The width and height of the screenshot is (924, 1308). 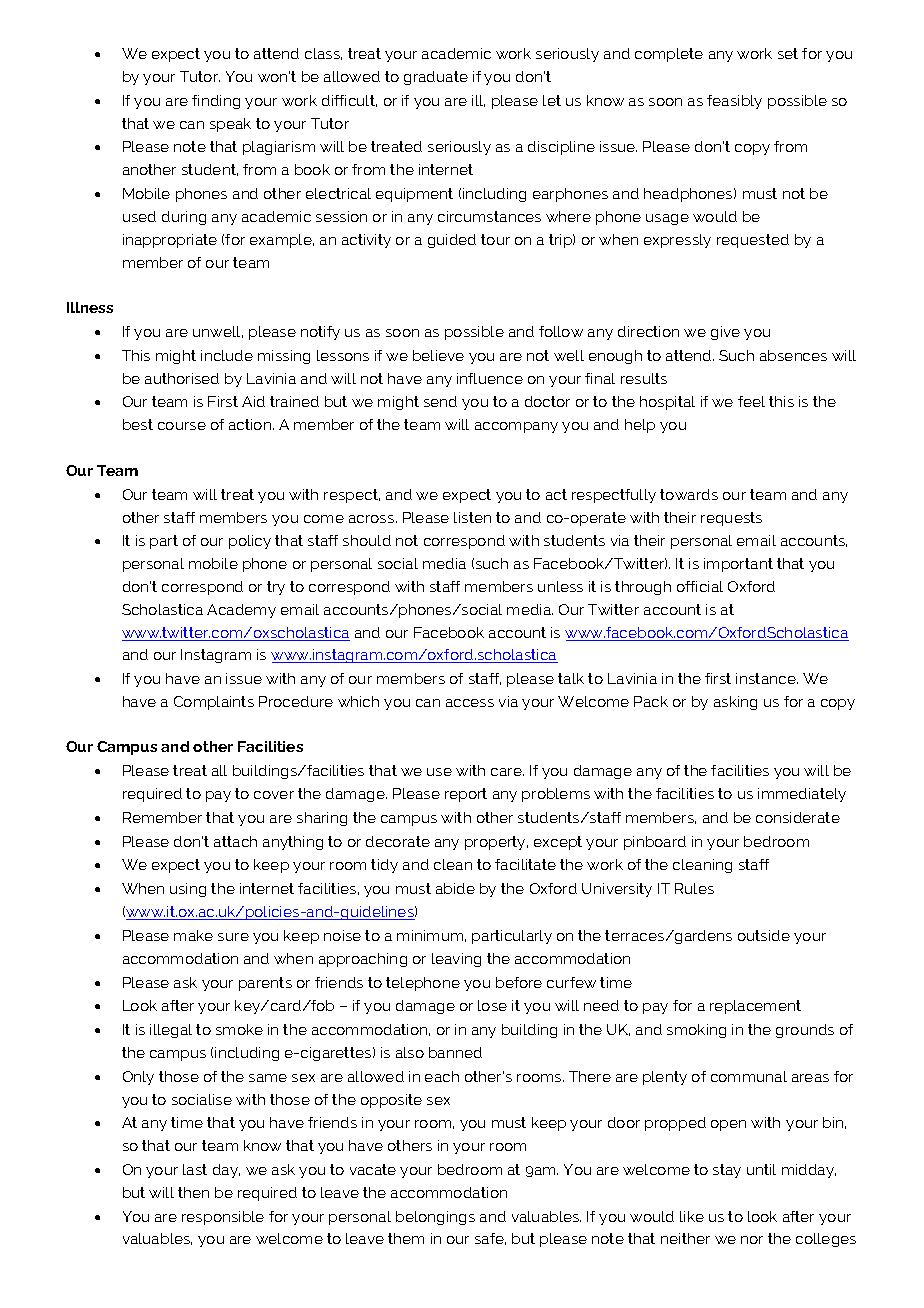 What do you see at coordinates (436, 78) in the screenshot?
I see `graduate` at bounding box center [436, 78].
